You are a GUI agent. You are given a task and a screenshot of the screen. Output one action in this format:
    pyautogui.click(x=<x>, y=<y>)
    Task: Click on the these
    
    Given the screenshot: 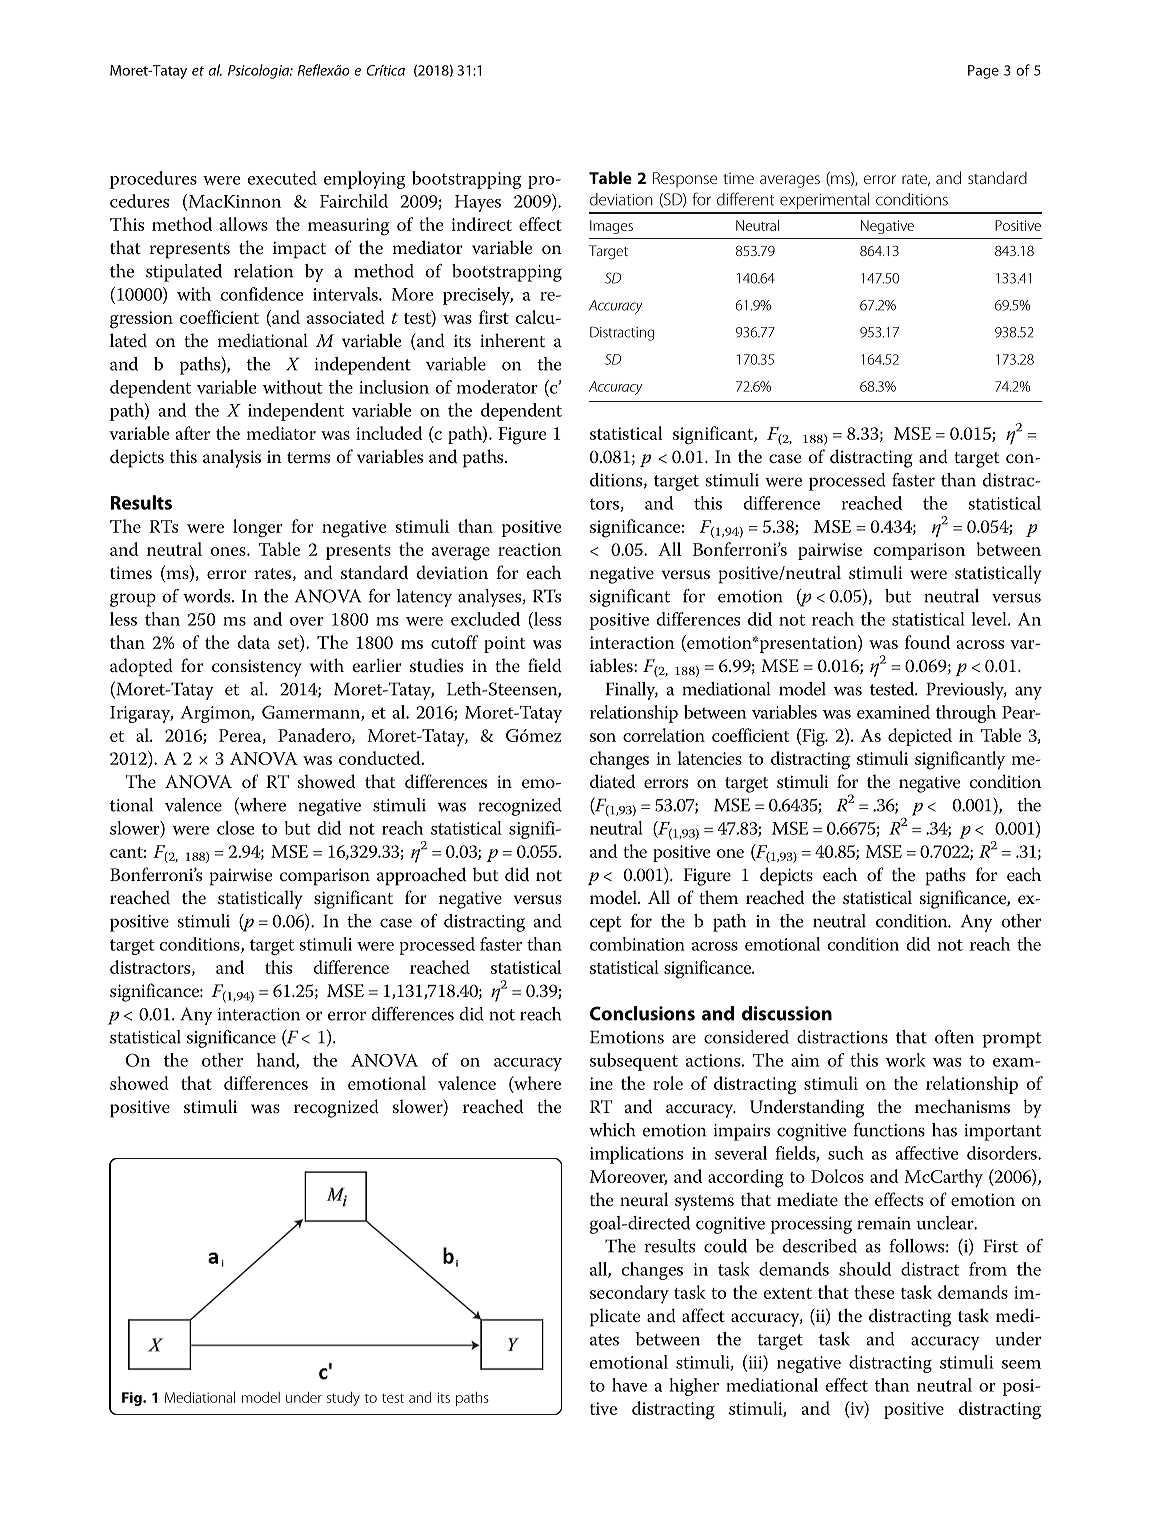 What is the action you would take?
    pyautogui.click(x=874, y=1292)
